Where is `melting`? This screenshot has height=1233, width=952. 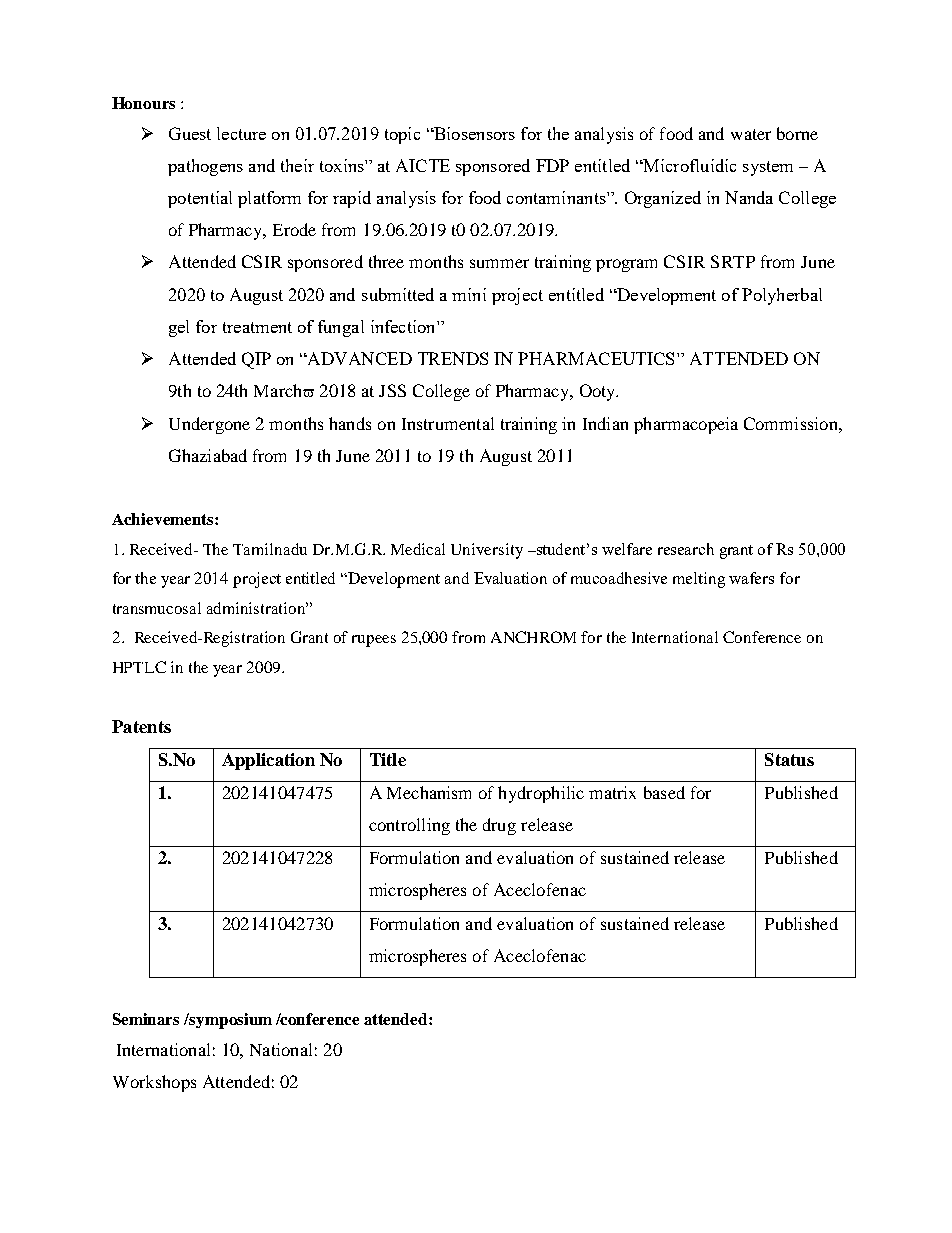
melting is located at coordinates (699, 580).
